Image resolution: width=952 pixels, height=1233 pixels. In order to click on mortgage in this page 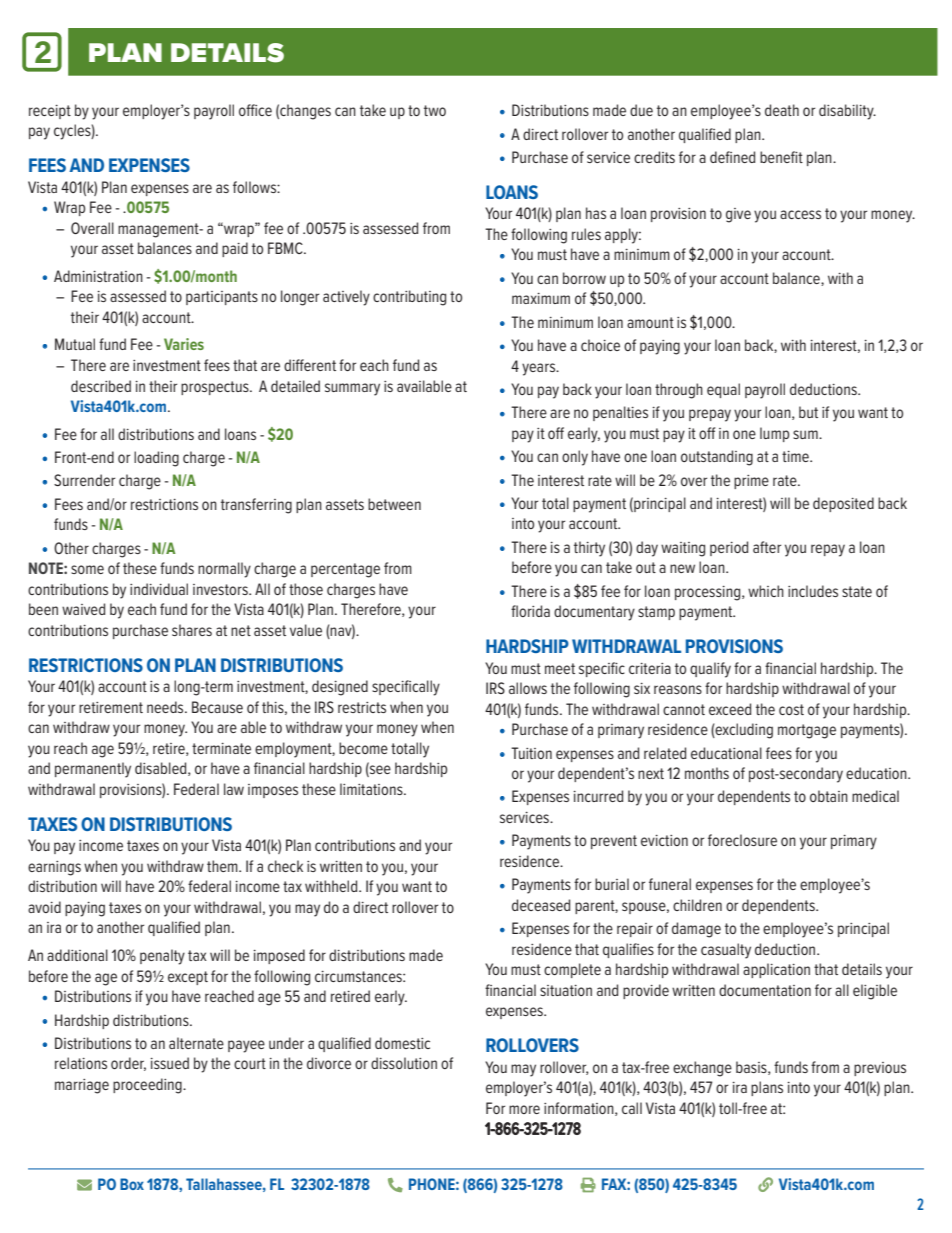, I will do `click(807, 731)`.
